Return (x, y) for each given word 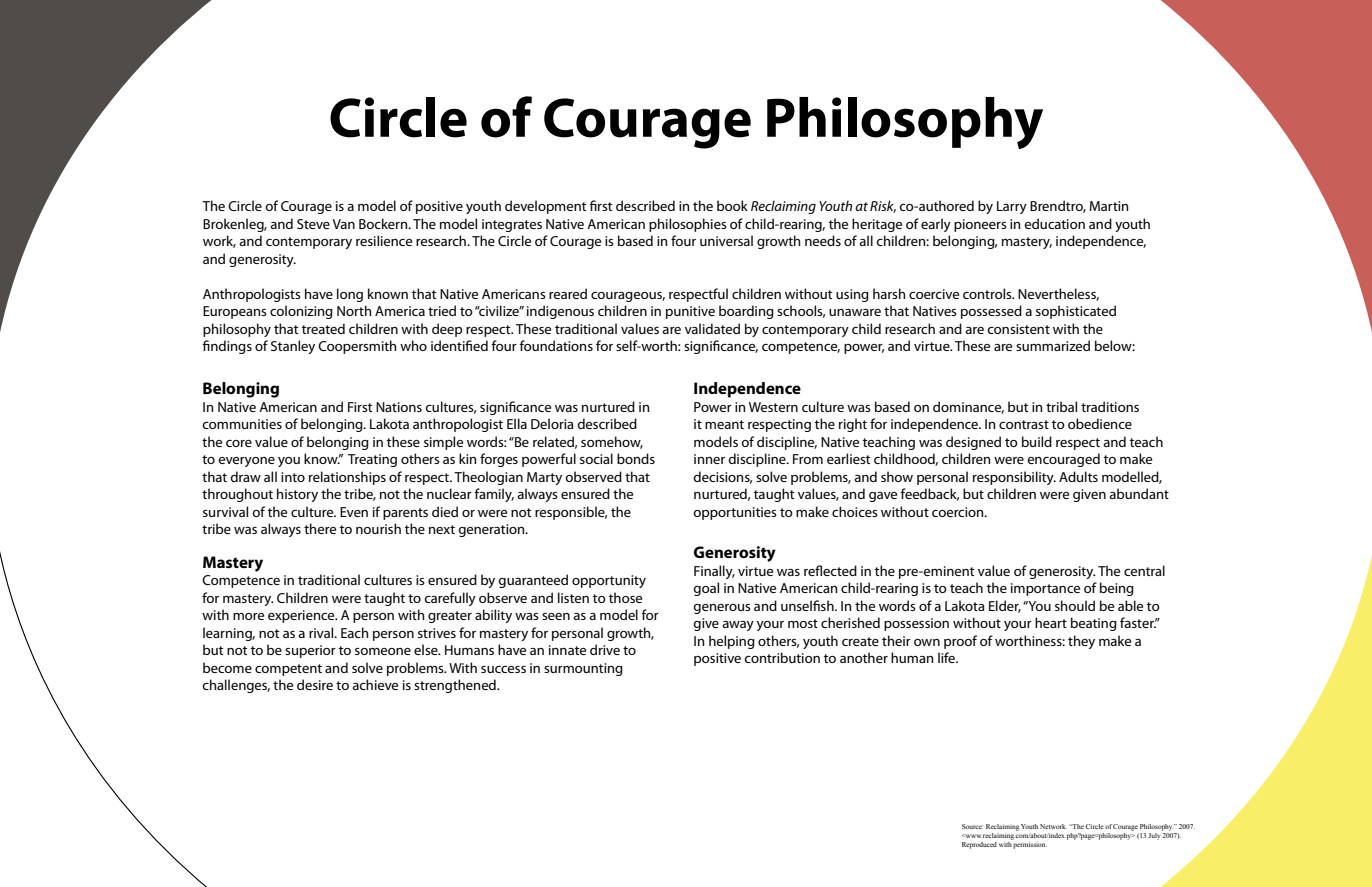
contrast (1024, 424)
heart (1051, 622)
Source (972, 826)
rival (322, 632)
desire (315, 684)
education (1054, 223)
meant (724, 424)
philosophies (688, 225)
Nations (399, 407)
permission (1029, 844)
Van (343, 224)
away (738, 626)
